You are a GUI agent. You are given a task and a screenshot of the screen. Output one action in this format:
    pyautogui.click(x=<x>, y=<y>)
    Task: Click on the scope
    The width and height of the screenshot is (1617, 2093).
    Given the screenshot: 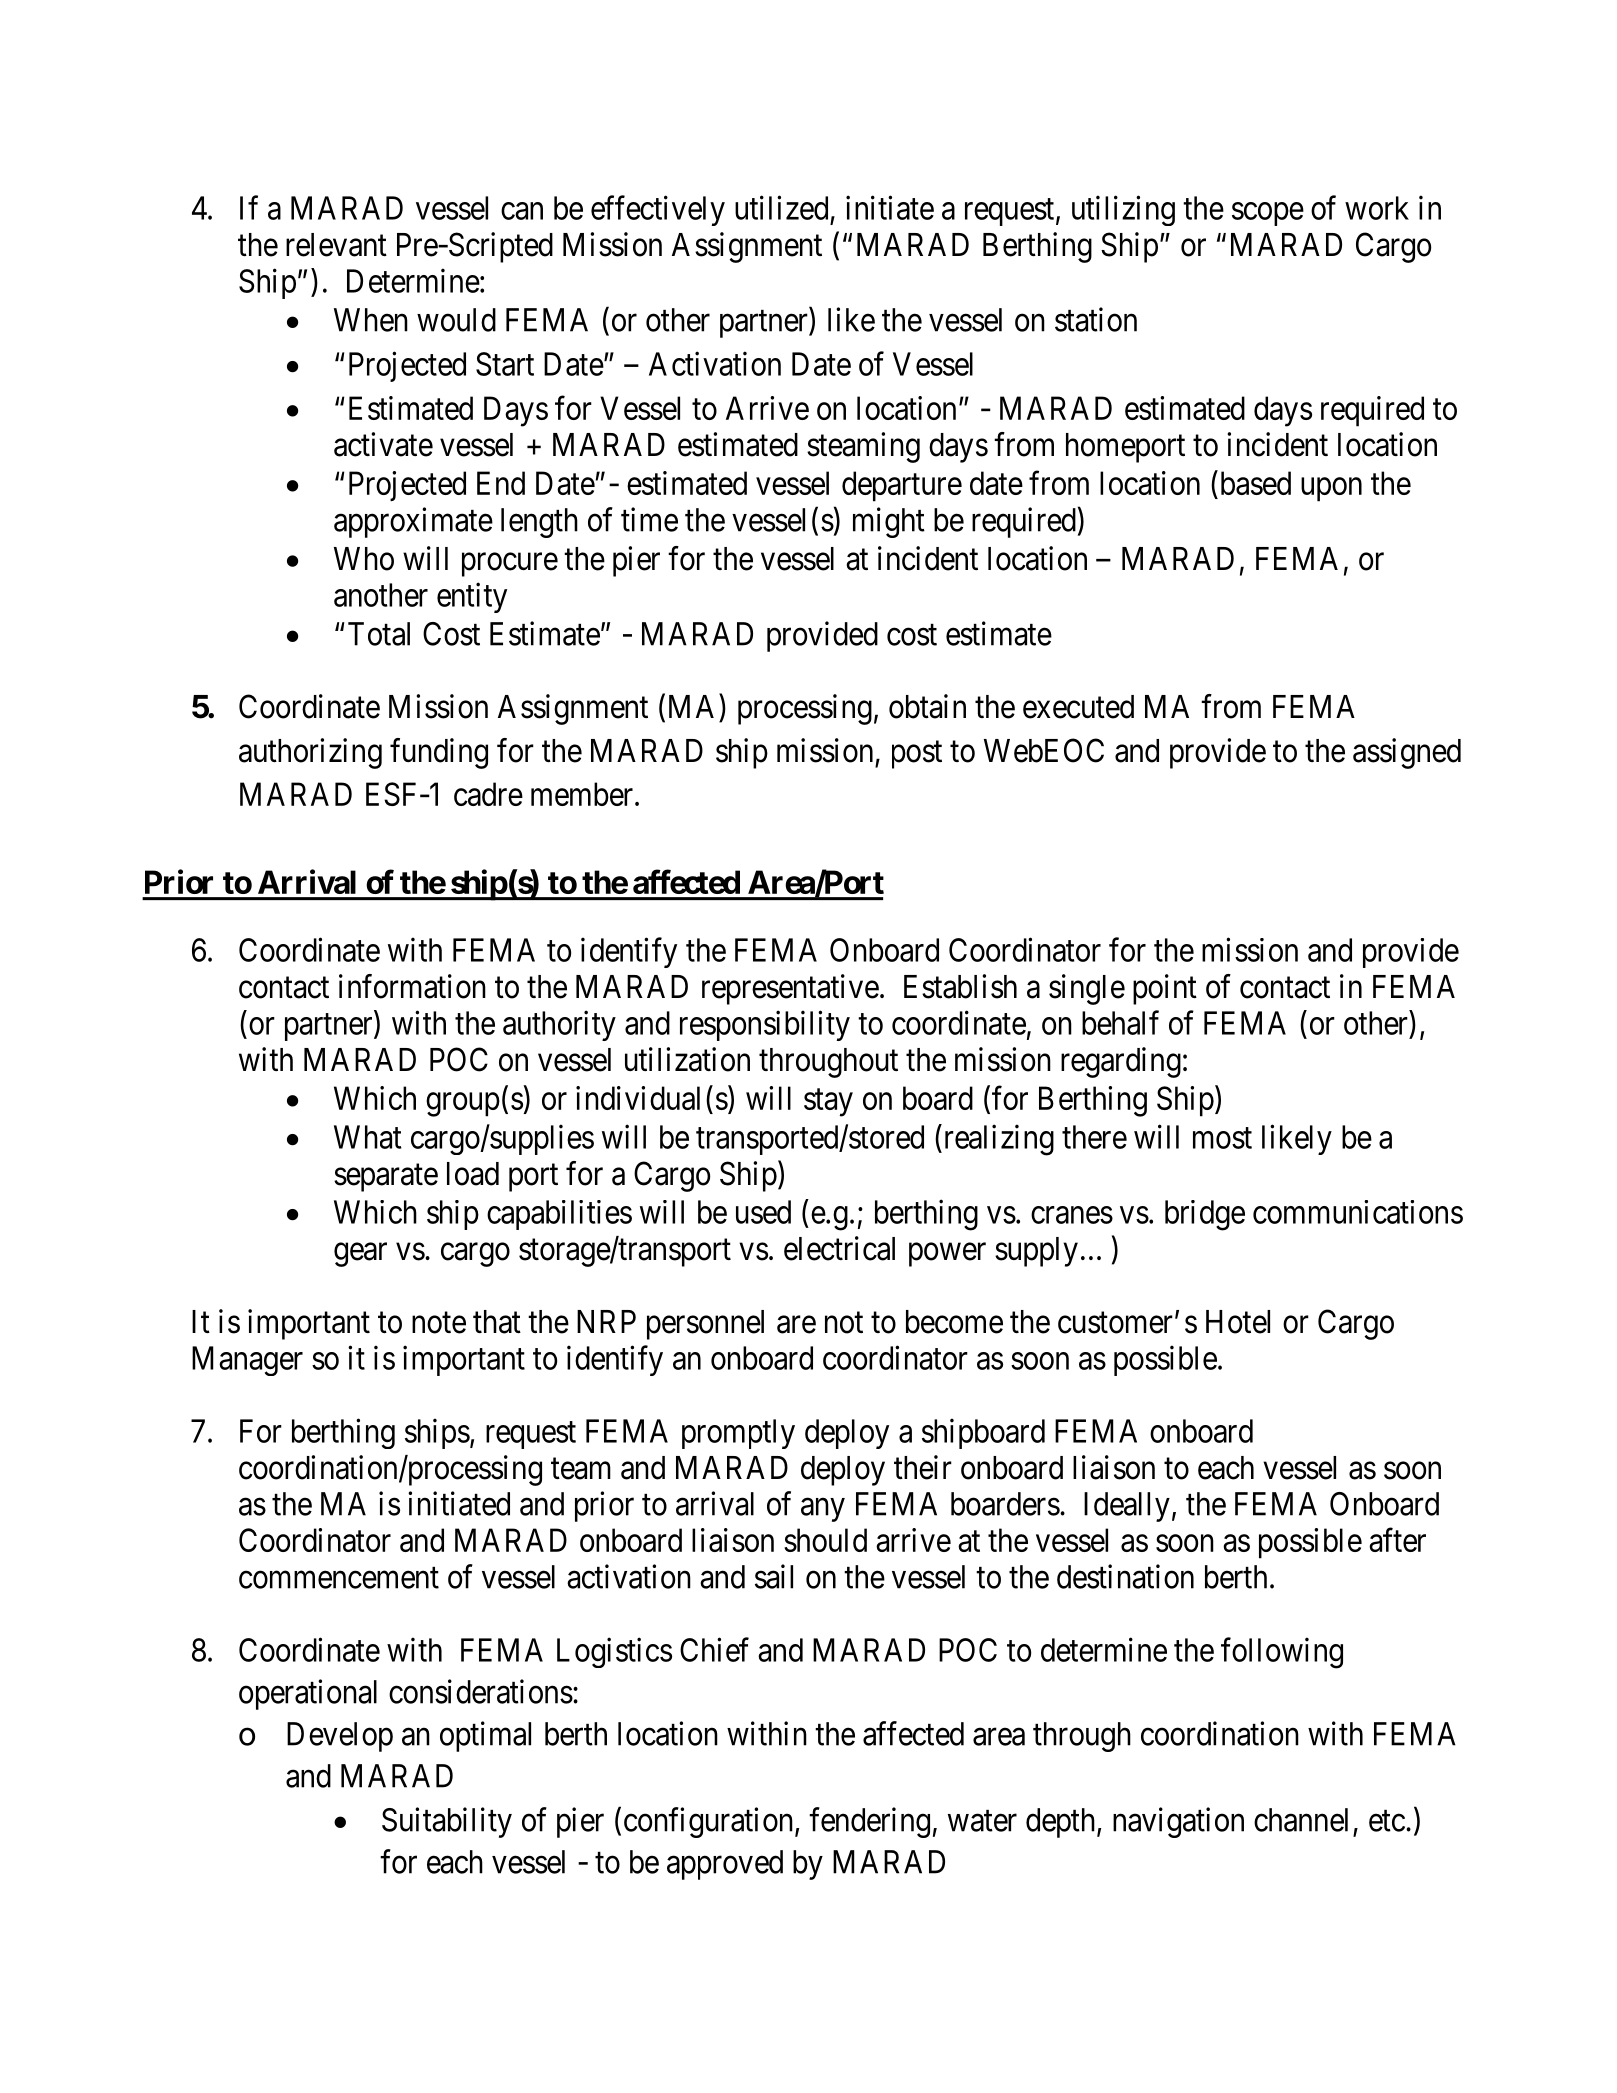 What is the action you would take?
    pyautogui.click(x=1268, y=214)
